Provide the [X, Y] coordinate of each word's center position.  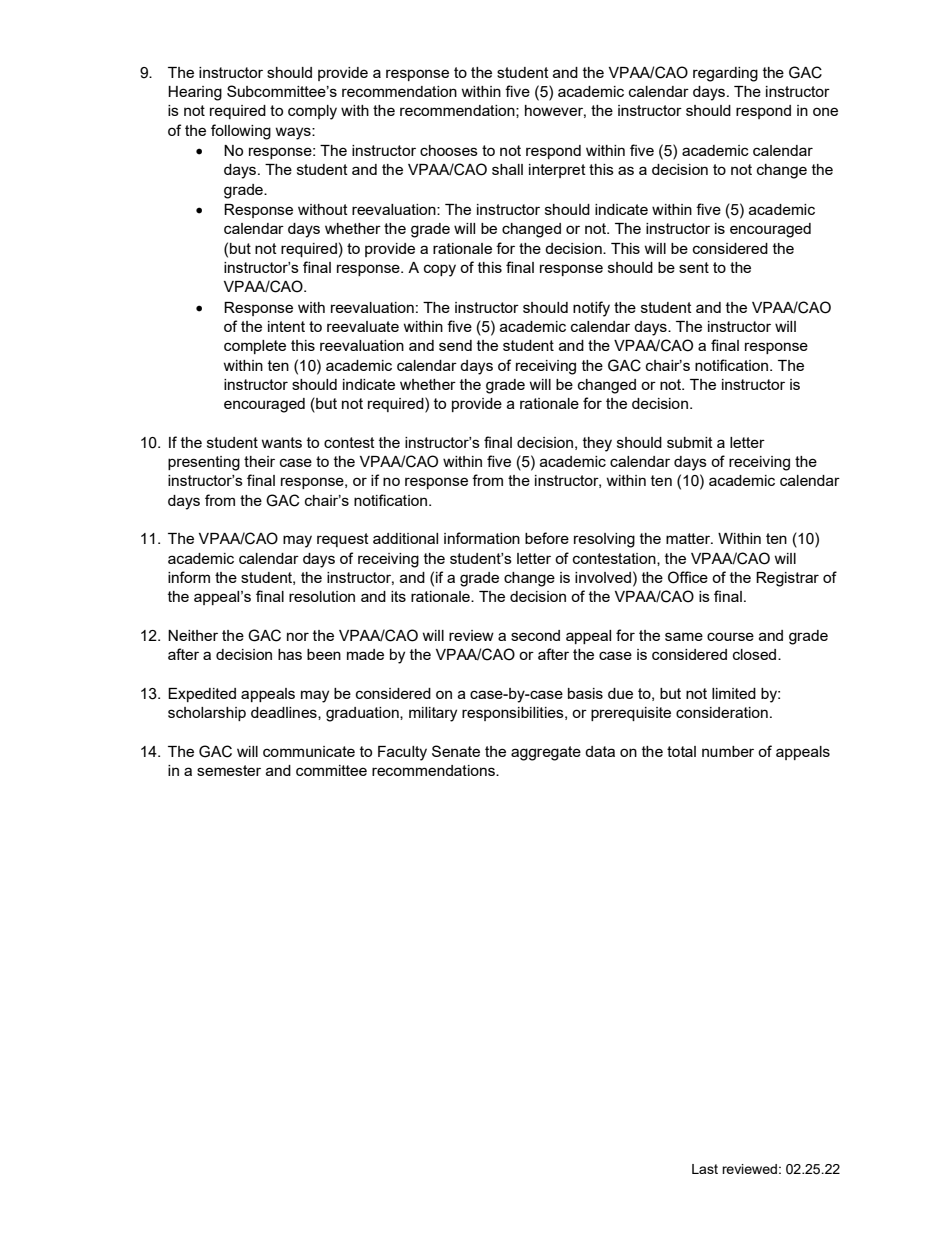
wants [281, 442]
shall [507, 169]
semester [229, 770]
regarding [725, 74]
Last [705, 1169]
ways [294, 133]
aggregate [546, 753]
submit [690, 442]
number [728, 751]
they [597, 444]
